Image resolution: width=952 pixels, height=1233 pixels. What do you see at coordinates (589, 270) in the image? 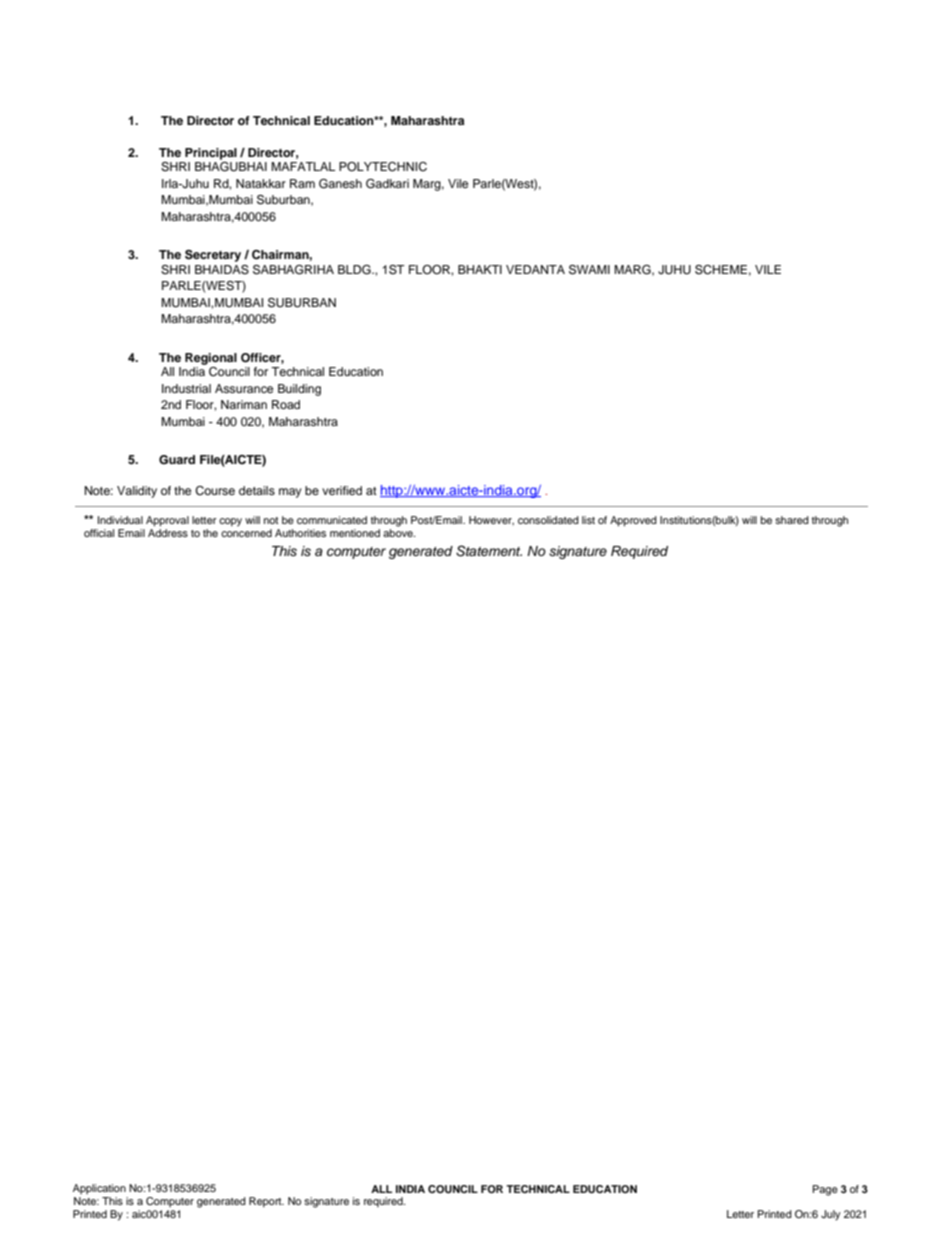
I see `SWAMI` at bounding box center [589, 270].
